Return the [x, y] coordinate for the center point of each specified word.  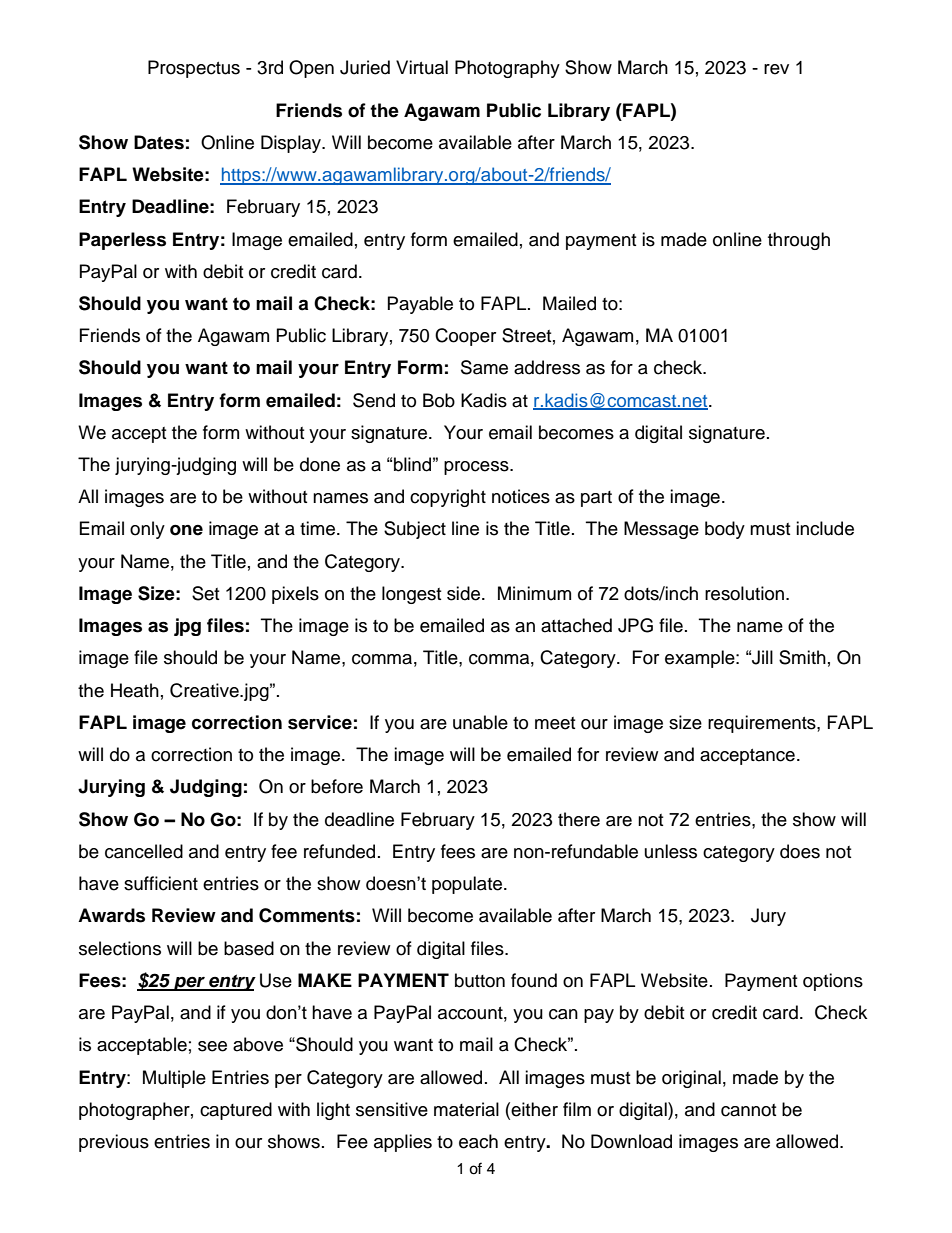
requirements [763, 724]
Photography [507, 69]
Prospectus [194, 69]
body [725, 530]
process [477, 468]
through [799, 241]
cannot [748, 1110]
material [466, 1109]
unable [480, 722]
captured [236, 1111]
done [320, 464]
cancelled [144, 851]
